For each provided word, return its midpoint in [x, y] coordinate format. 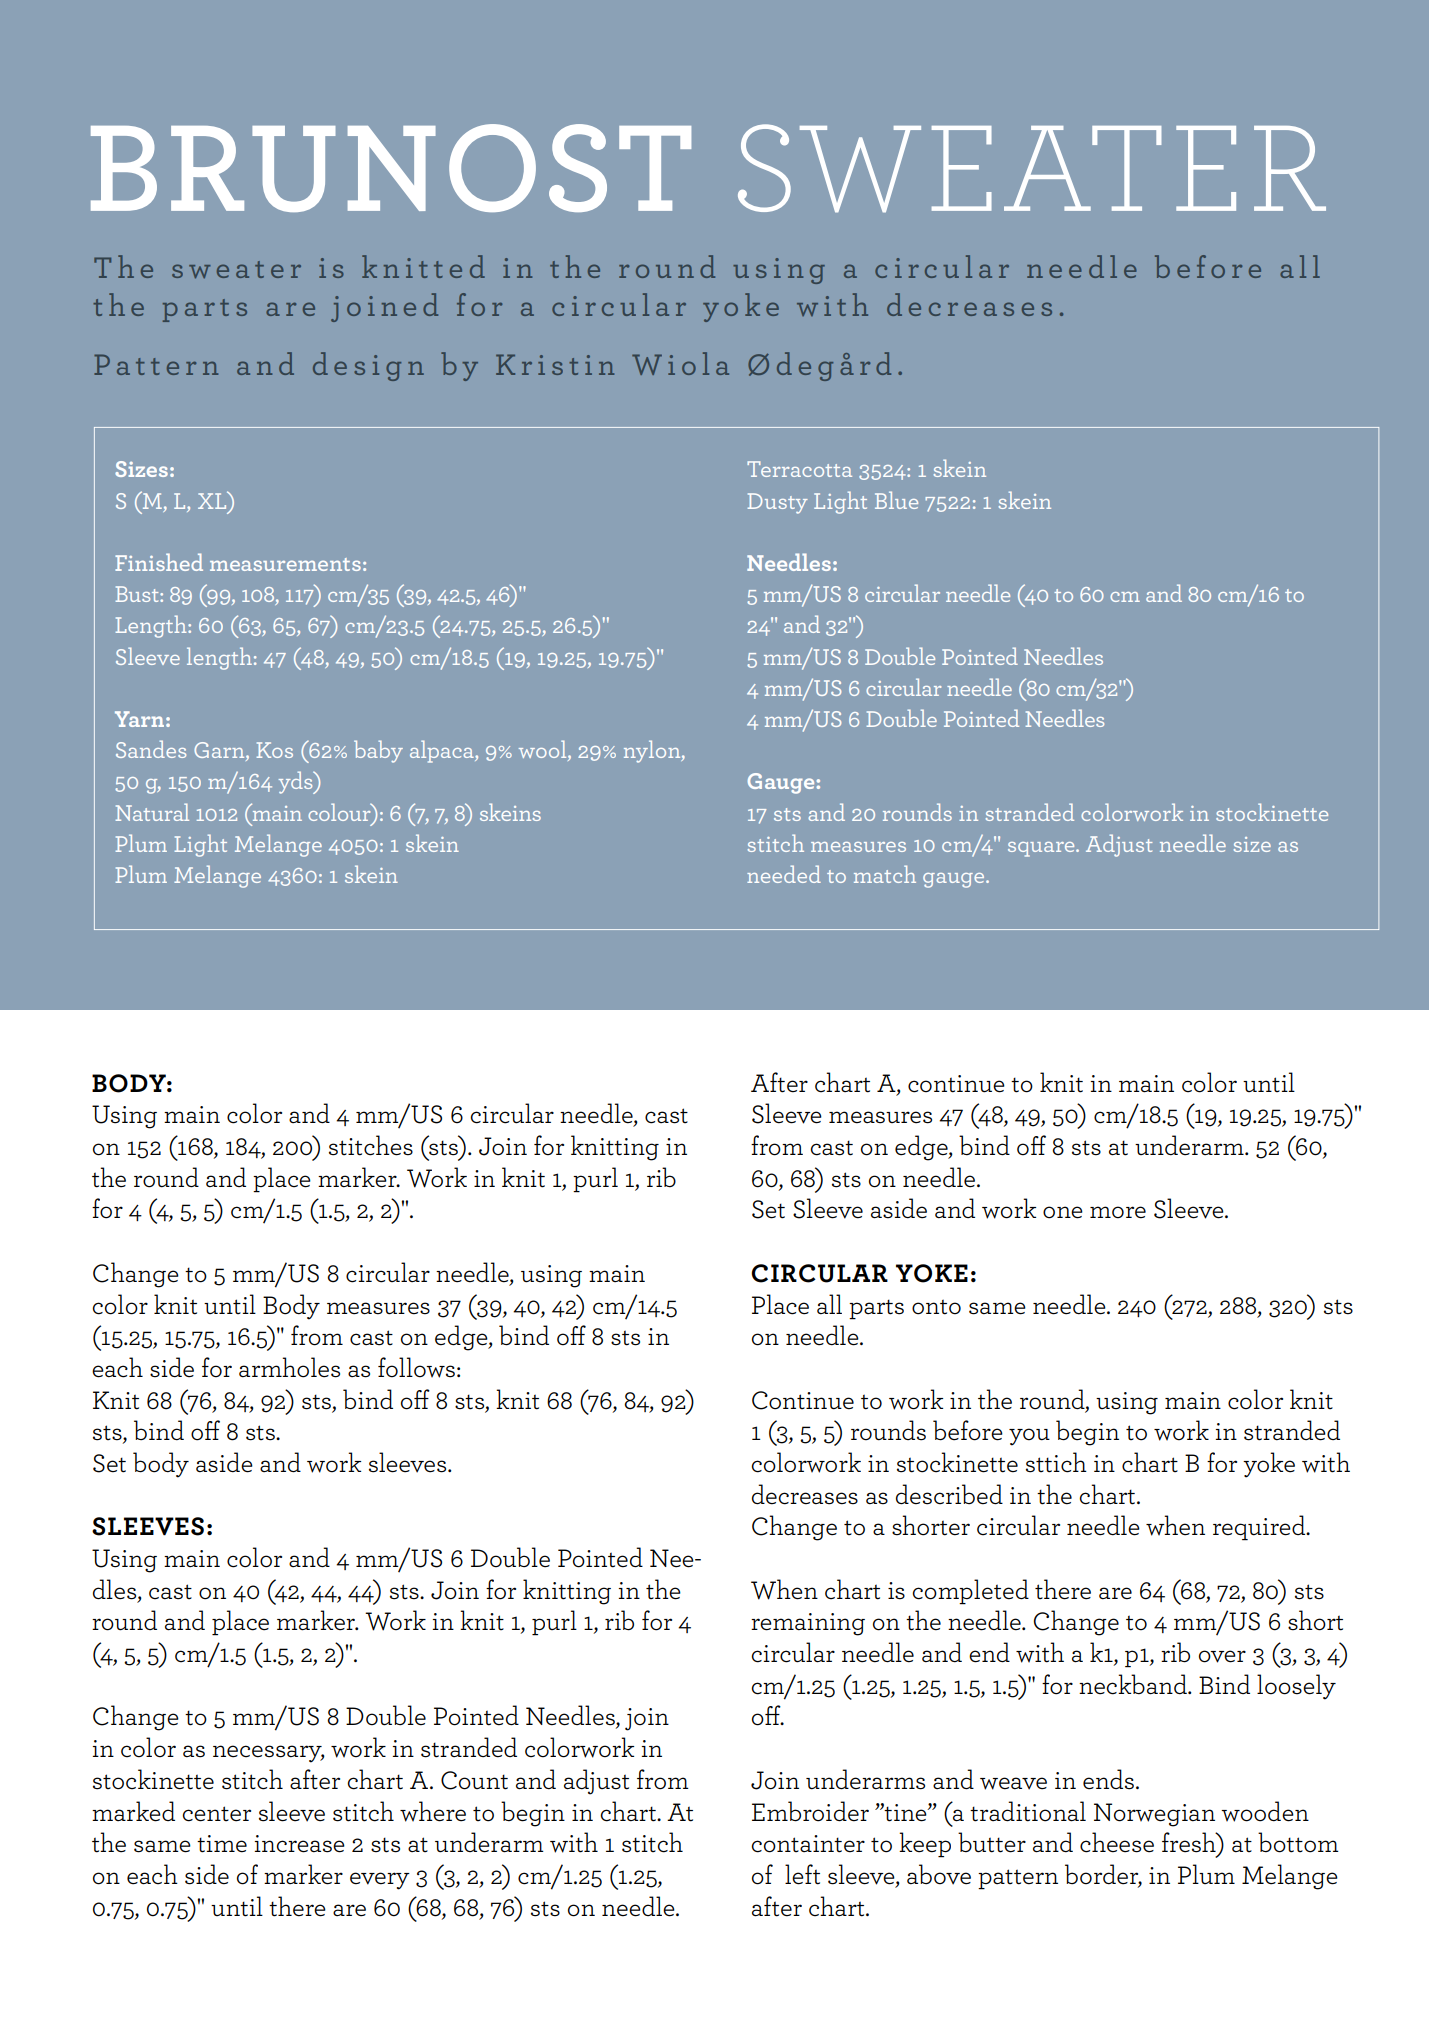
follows [416, 1367]
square [1042, 849]
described [949, 1494]
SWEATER [1032, 168]
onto [936, 1307]
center [216, 1814]
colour [340, 812]
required [1260, 1528]
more [1118, 1212]
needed [784, 874]
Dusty [778, 503]
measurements [285, 564]
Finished [159, 562]
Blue [896, 500]
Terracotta [799, 469]
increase [300, 1844]
